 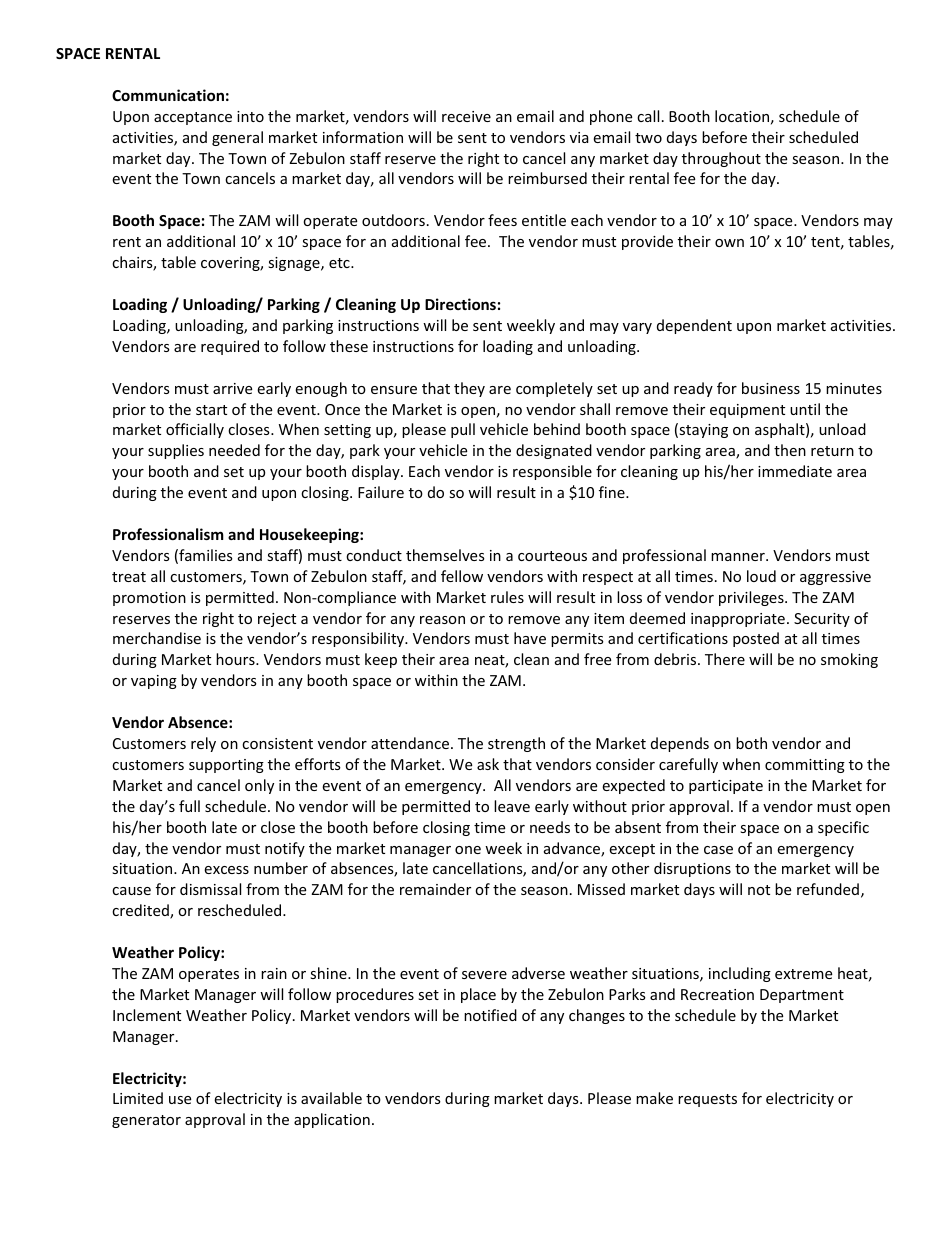 What do you see at coordinates (193, 118) in the document?
I see `acceptance` at bounding box center [193, 118].
